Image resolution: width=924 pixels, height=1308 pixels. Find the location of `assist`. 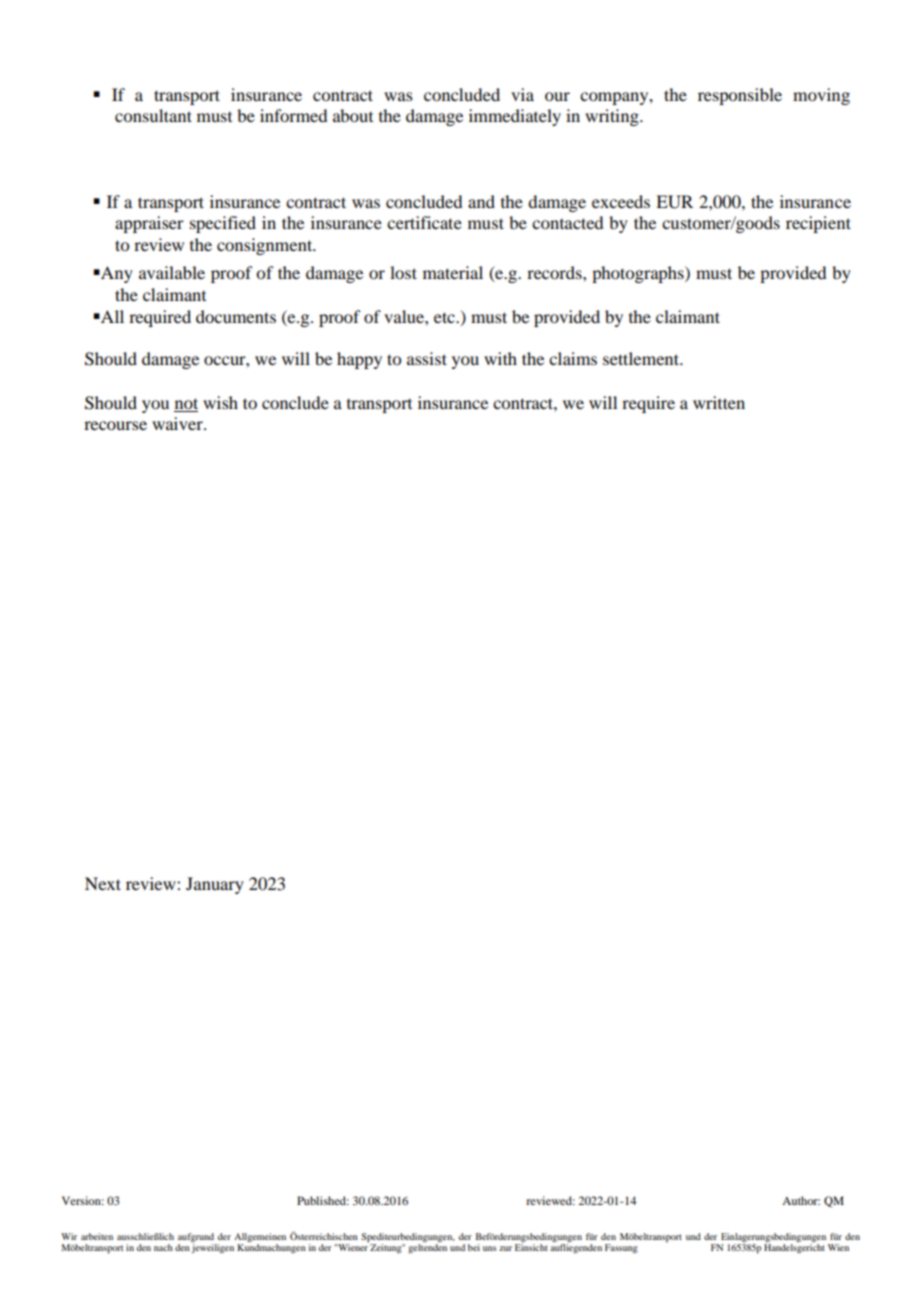

assist is located at coordinates (427, 358).
